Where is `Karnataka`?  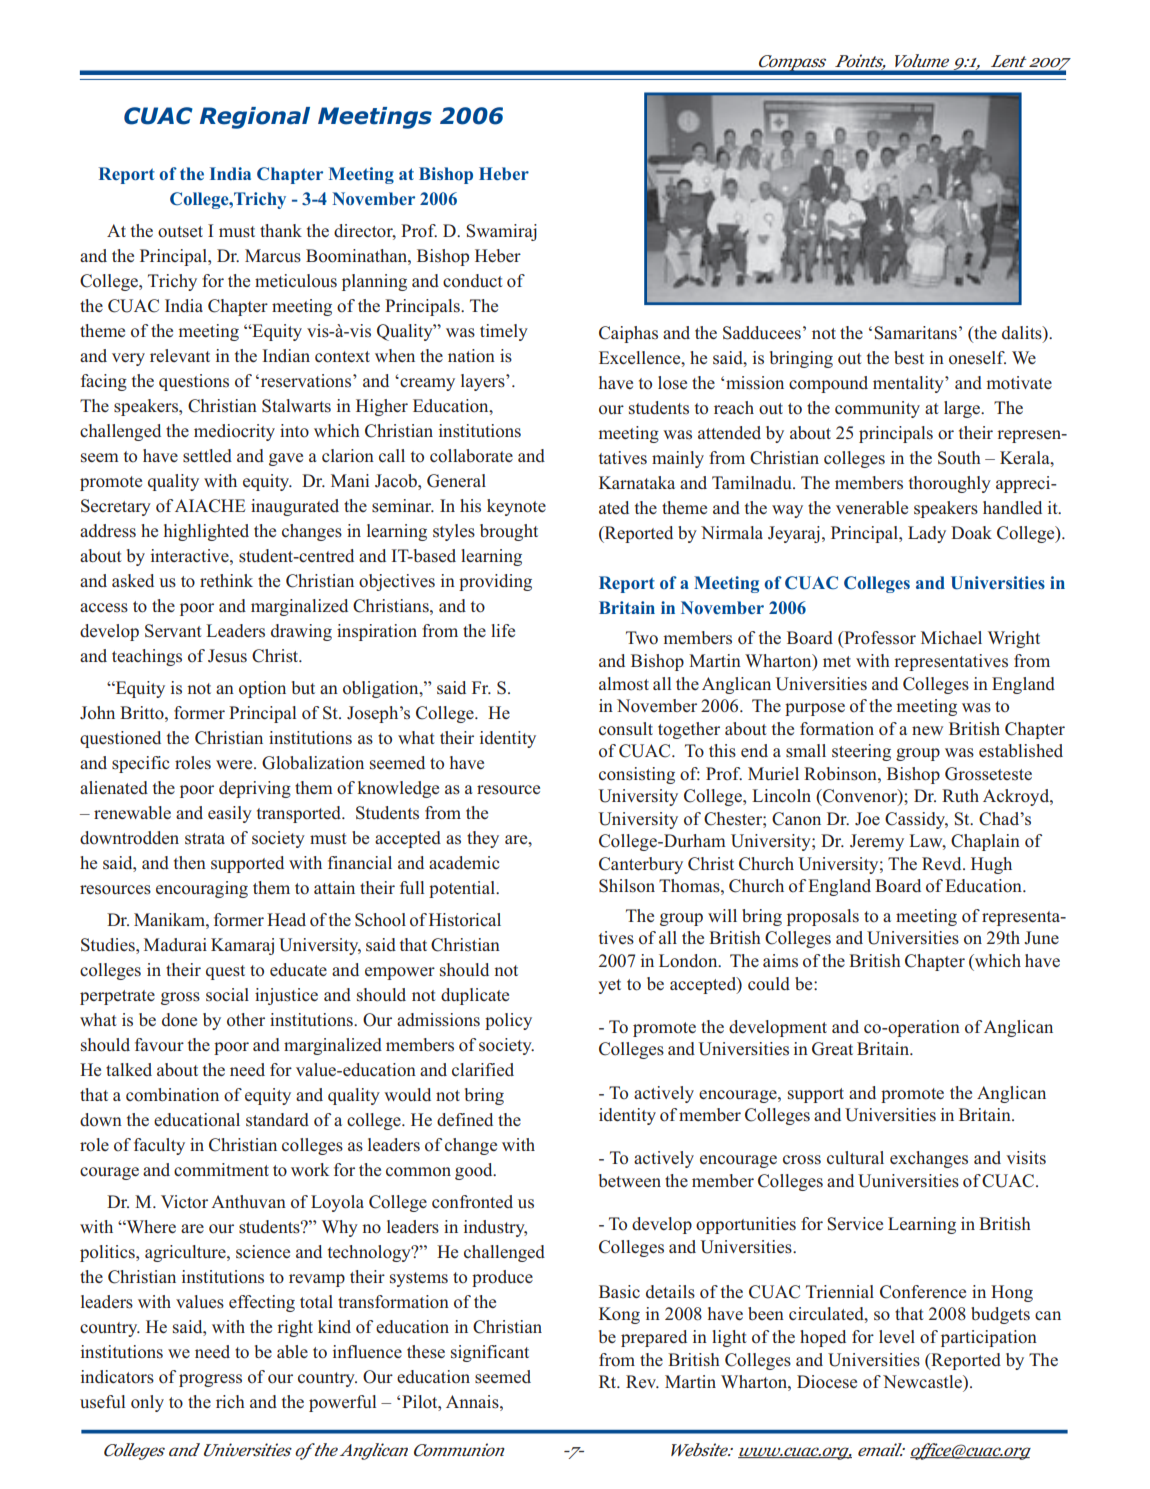 Karnataka is located at coordinates (637, 482).
